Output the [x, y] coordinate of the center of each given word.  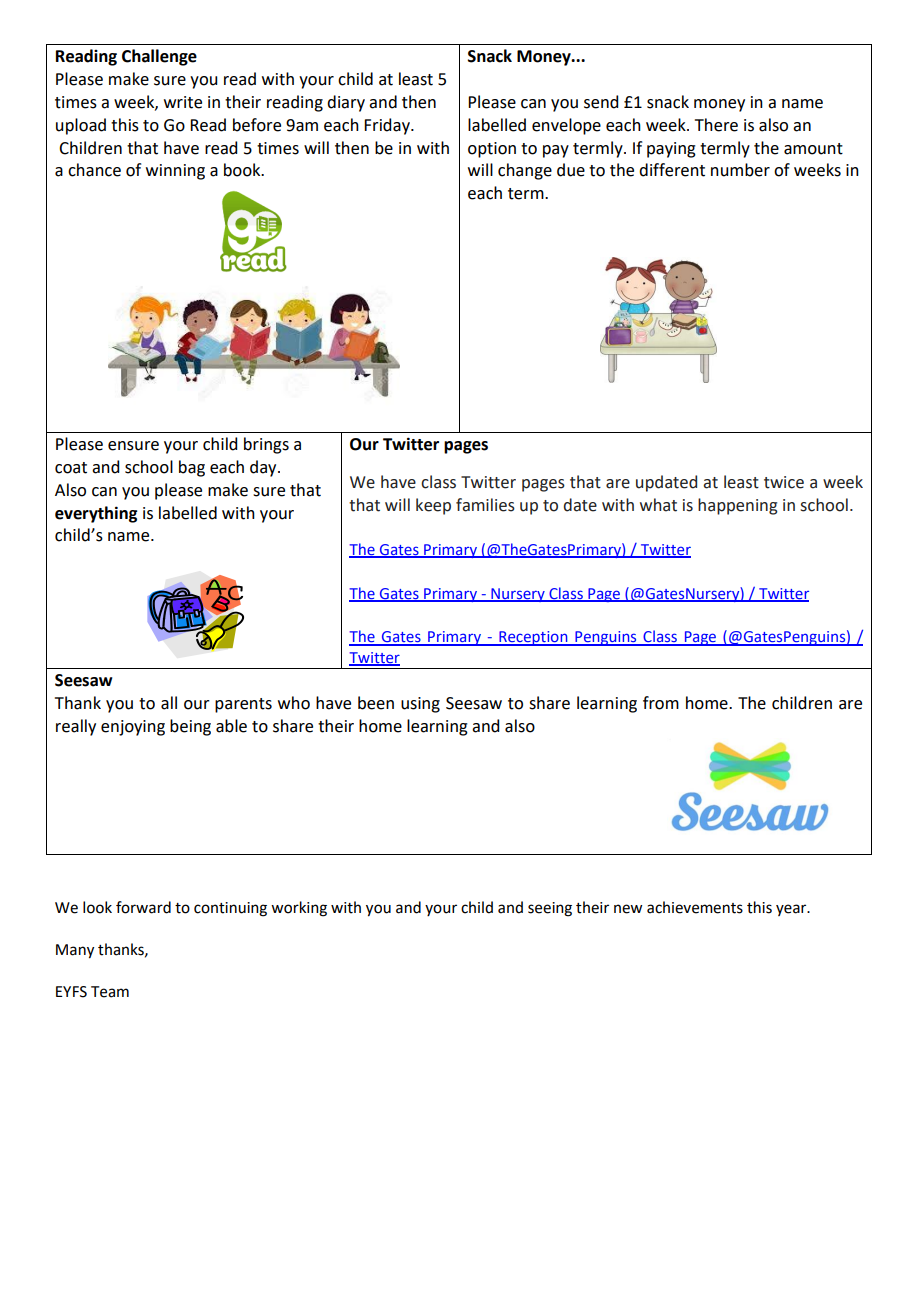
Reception [533, 638]
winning [175, 172]
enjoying [133, 728]
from [661, 703]
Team [110, 992]
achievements [695, 907]
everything [96, 514]
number [740, 170]
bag [192, 468]
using [420, 705]
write [183, 102]
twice [784, 482]
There [716, 125]
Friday [388, 126]
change [525, 171]
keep [433, 506]
